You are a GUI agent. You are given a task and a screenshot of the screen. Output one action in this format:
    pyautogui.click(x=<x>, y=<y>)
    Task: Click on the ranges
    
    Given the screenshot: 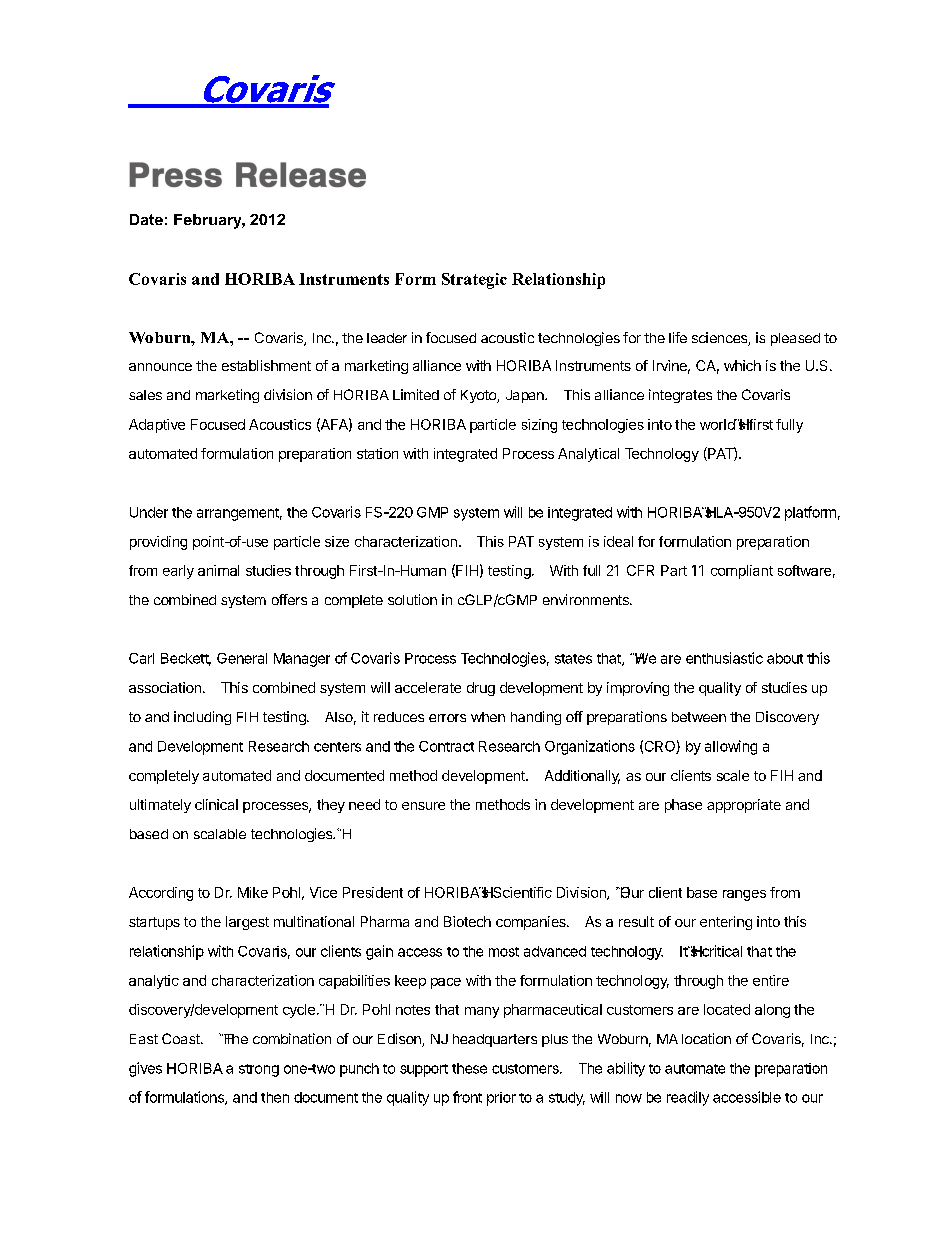 What is the action you would take?
    pyautogui.click(x=744, y=895)
